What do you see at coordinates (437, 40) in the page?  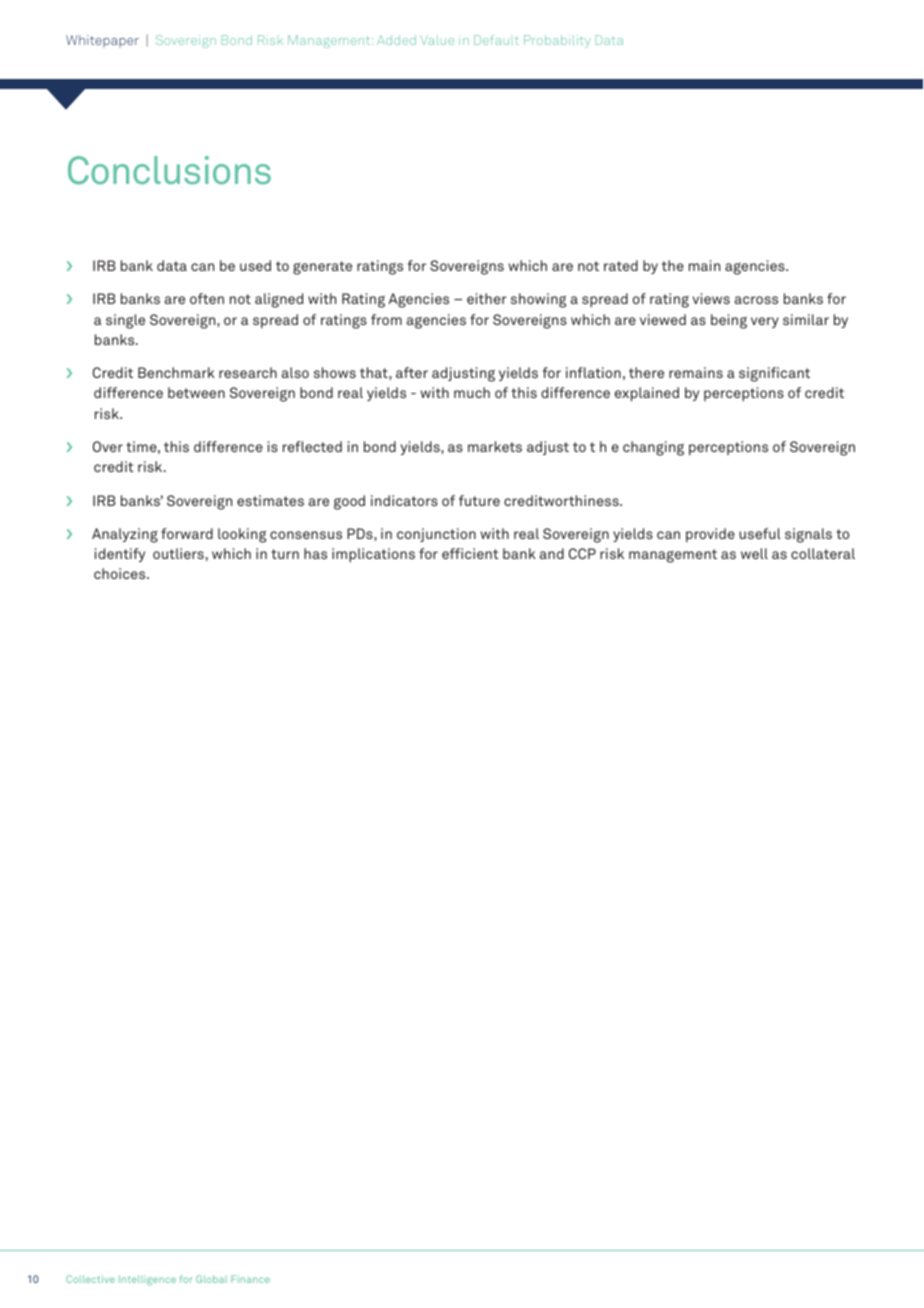 I see `Value` at bounding box center [437, 40].
